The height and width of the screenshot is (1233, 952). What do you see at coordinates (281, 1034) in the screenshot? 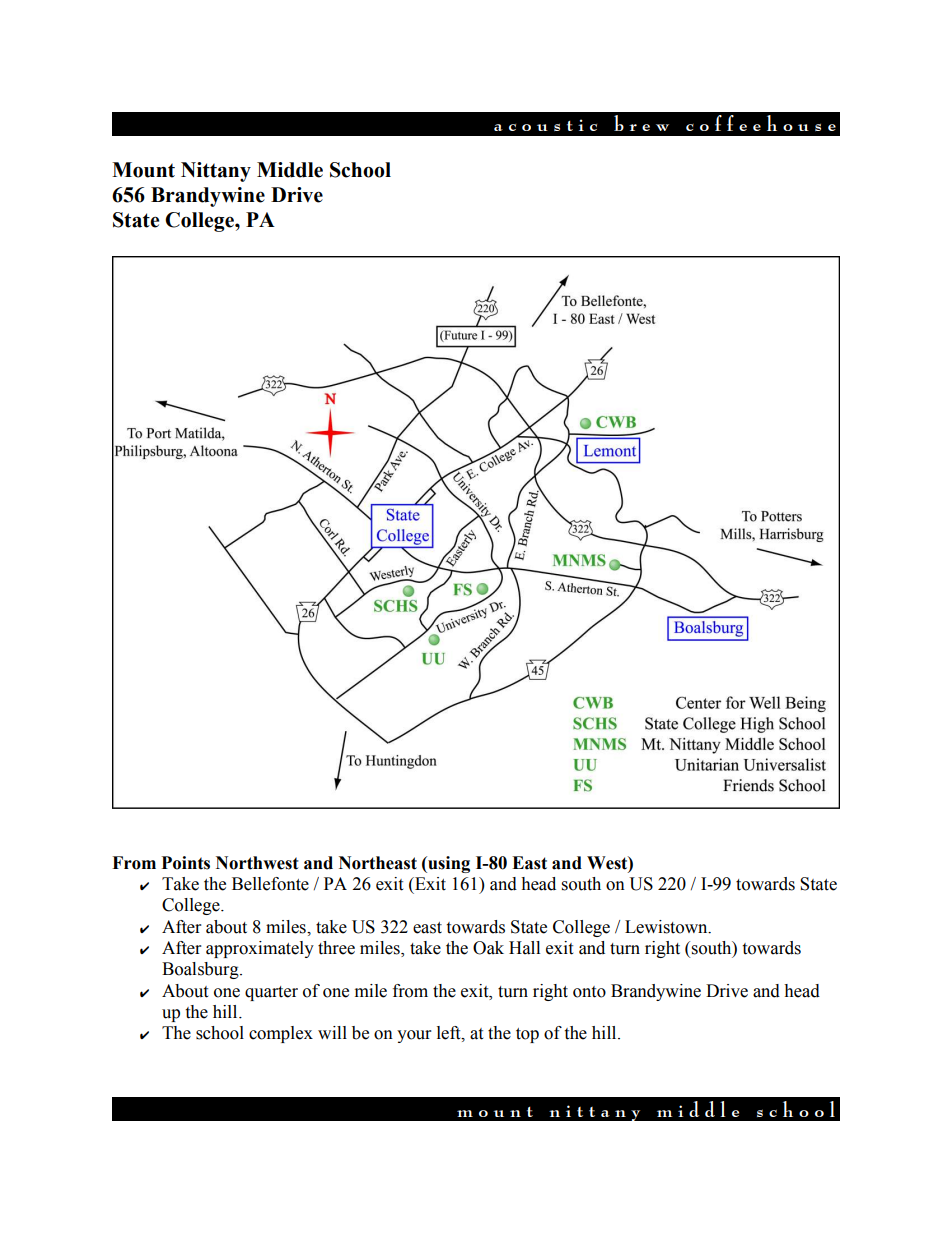
I see `complex` at bounding box center [281, 1034].
